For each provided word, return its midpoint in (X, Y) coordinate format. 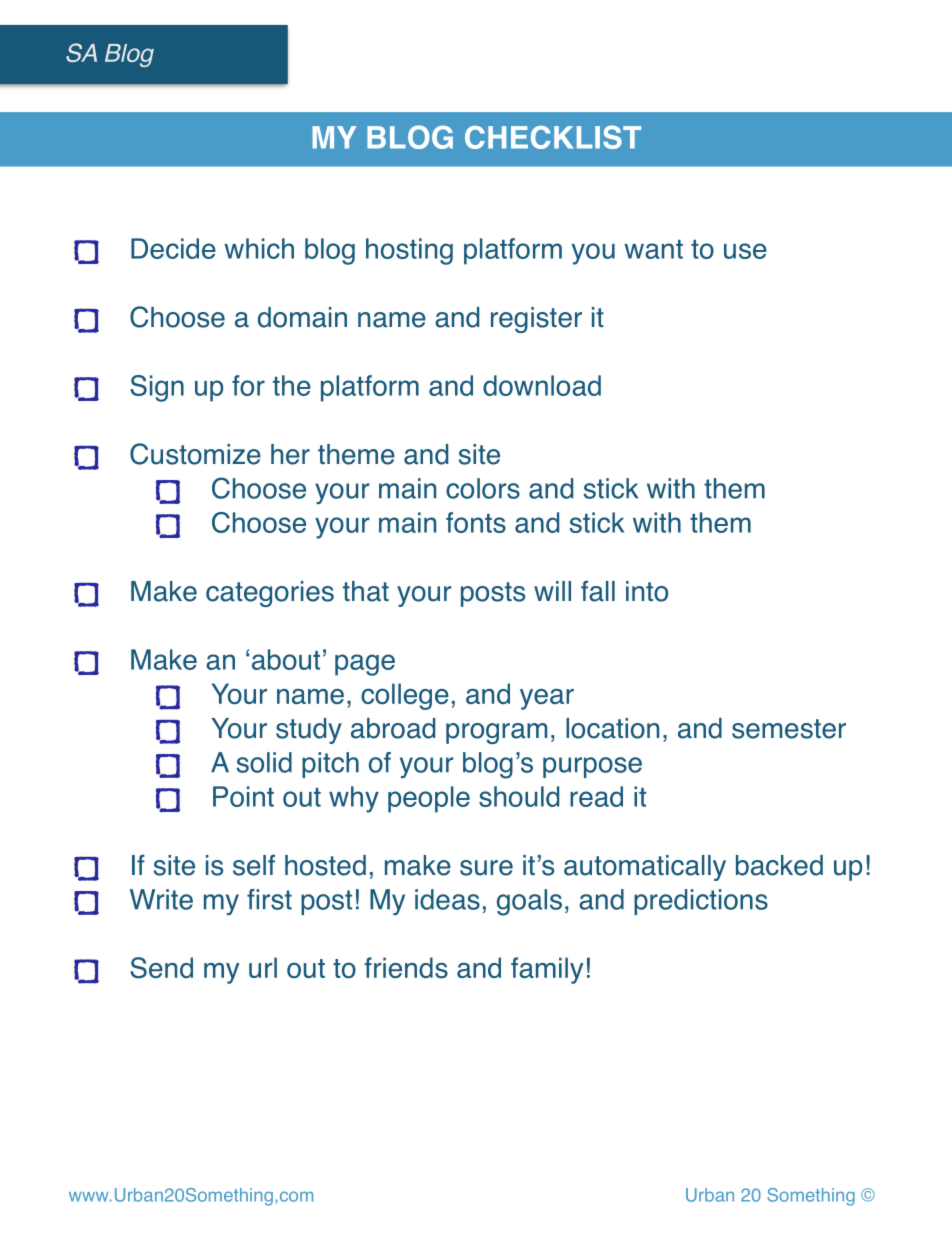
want (653, 249)
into (647, 591)
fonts (476, 522)
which (259, 248)
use (745, 251)
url (263, 967)
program (496, 733)
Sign (157, 388)
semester (789, 729)
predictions (701, 902)
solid (264, 762)
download (542, 385)
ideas (447, 899)
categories (270, 594)
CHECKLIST (553, 137)
